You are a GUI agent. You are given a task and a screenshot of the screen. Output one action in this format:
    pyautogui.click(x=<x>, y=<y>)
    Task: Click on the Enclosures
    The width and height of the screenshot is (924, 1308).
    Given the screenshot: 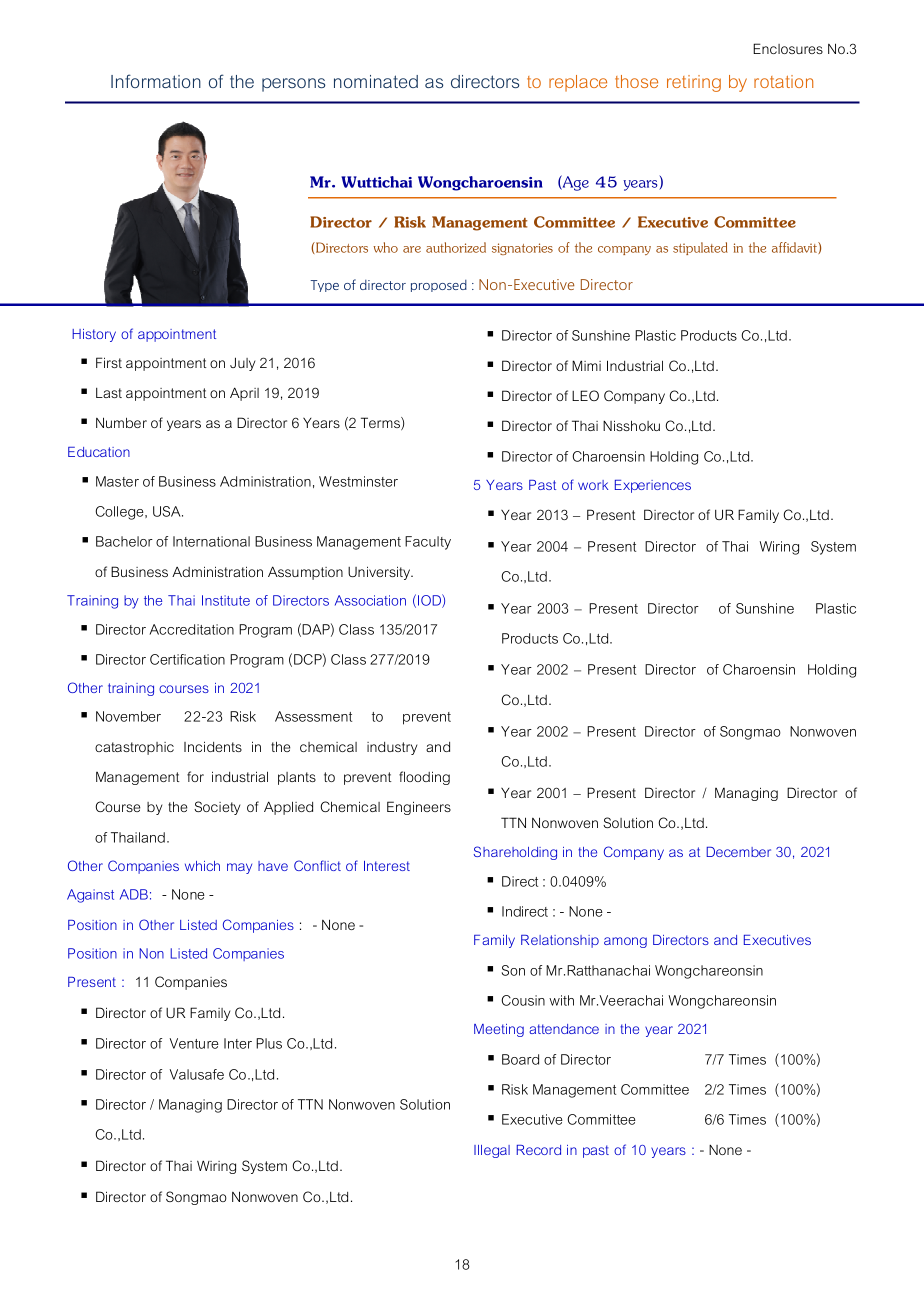 What is the action you would take?
    pyautogui.click(x=788, y=48)
